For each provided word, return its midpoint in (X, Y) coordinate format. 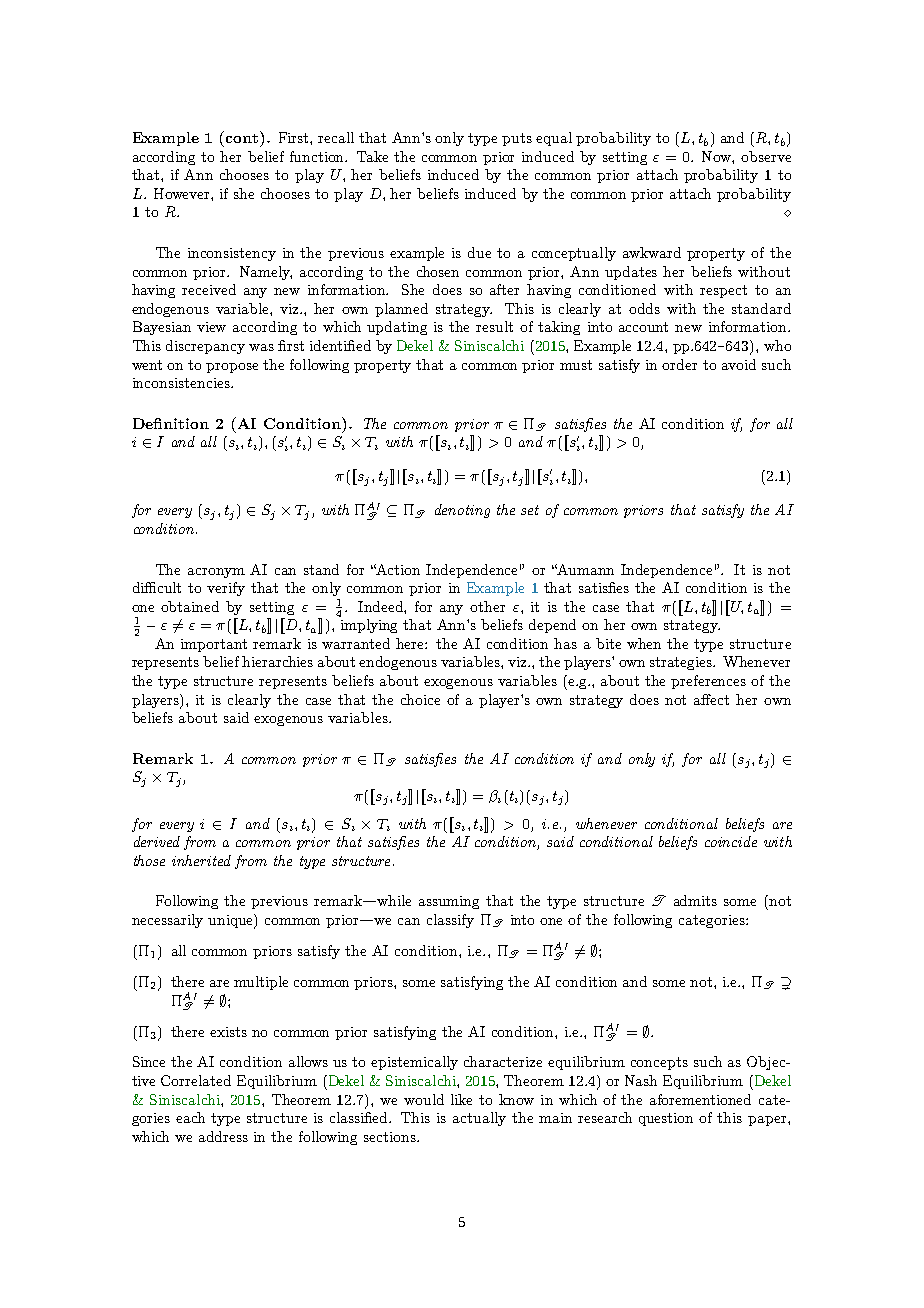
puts (517, 139)
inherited (201, 860)
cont (242, 138)
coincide (731, 841)
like (461, 1099)
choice (420, 699)
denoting (462, 511)
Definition (171, 423)
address (223, 1136)
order (679, 364)
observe (766, 156)
